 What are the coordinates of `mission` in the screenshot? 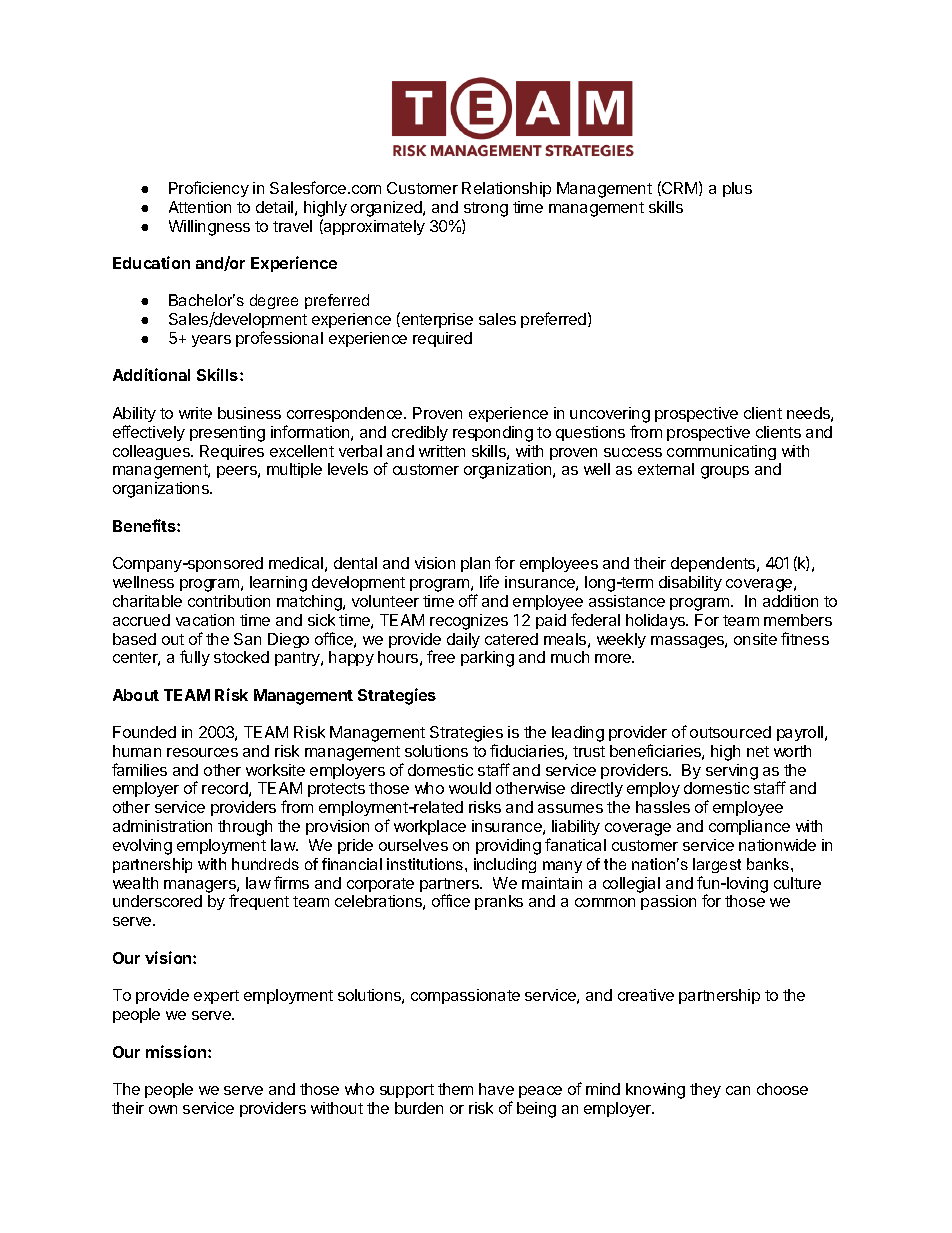 It's located at (177, 1051).
